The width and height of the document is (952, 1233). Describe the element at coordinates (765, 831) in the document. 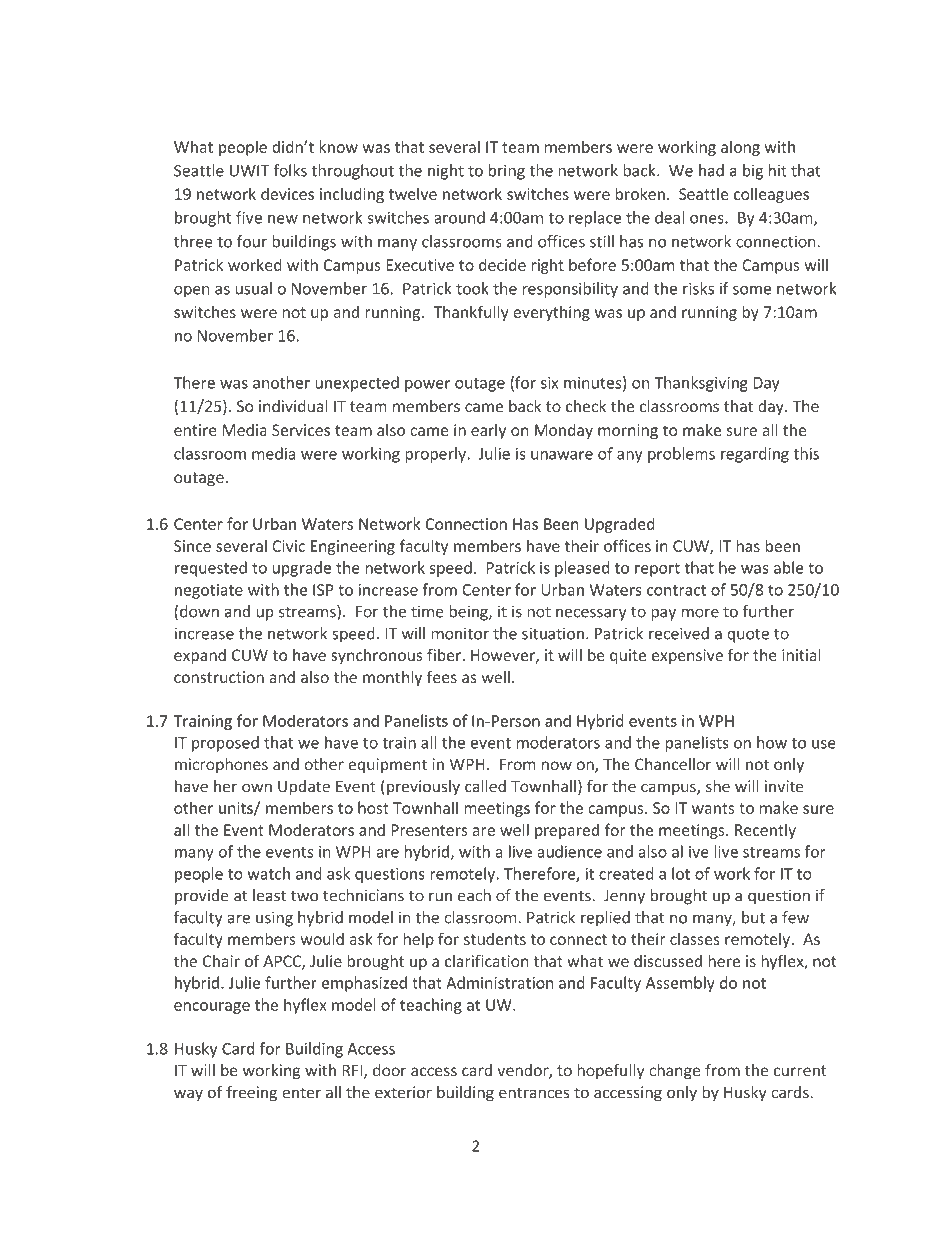

I see `Recently` at that location.
